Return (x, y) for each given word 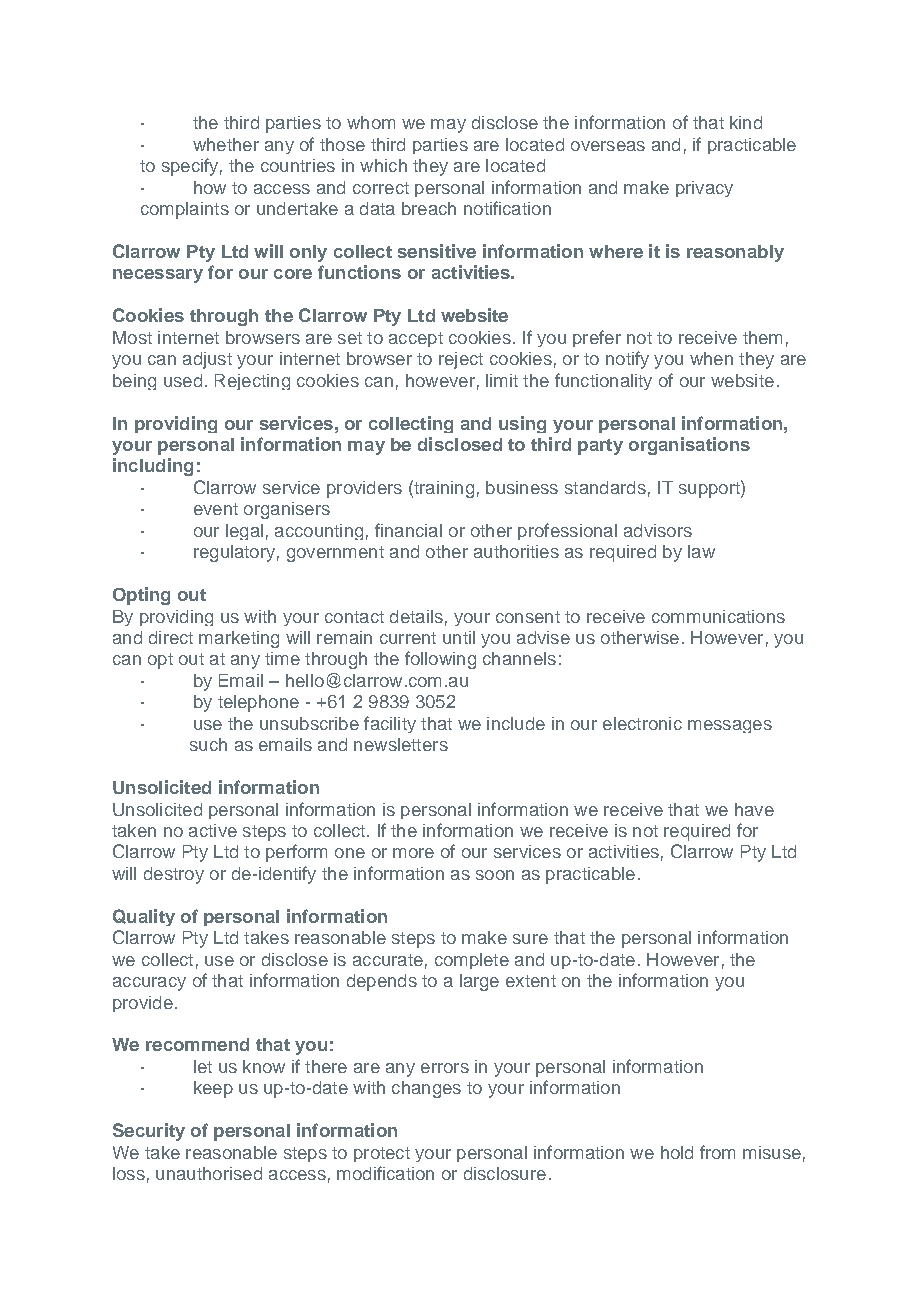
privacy (704, 189)
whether (226, 144)
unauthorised (209, 1173)
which (383, 165)
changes (426, 1089)
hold (677, 1152)
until (459, 637)
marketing (239, 639)
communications (718, 616)
